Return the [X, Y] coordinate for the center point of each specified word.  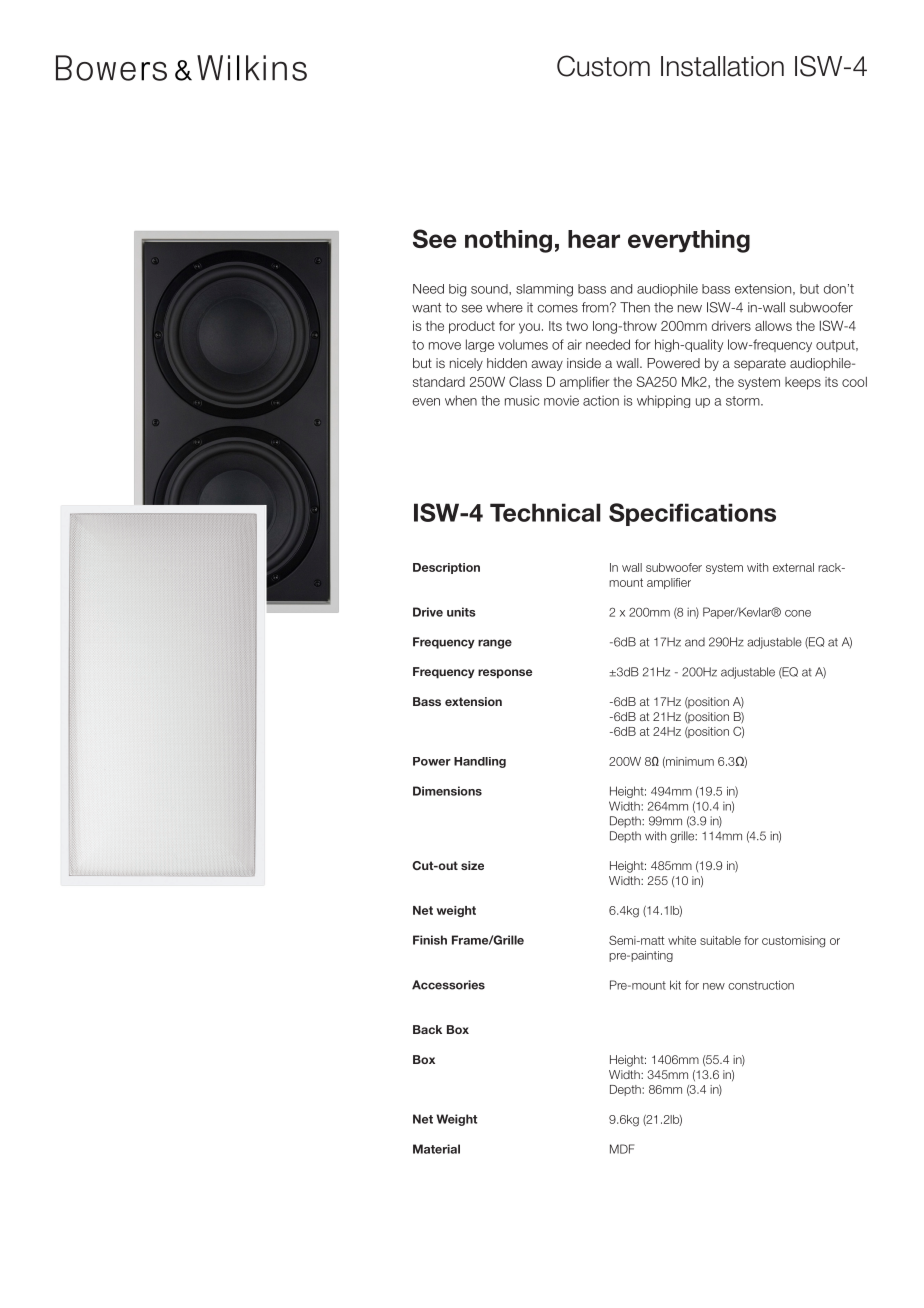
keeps [803, 383]
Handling [480, 762]
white [682, 940]
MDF [622, 1149]
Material [436, 1149]
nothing [508, 241]
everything [689, 241]
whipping [663, 401]
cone [798, 613]
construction [761, 985]
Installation [722, 66]
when [461, 400]
